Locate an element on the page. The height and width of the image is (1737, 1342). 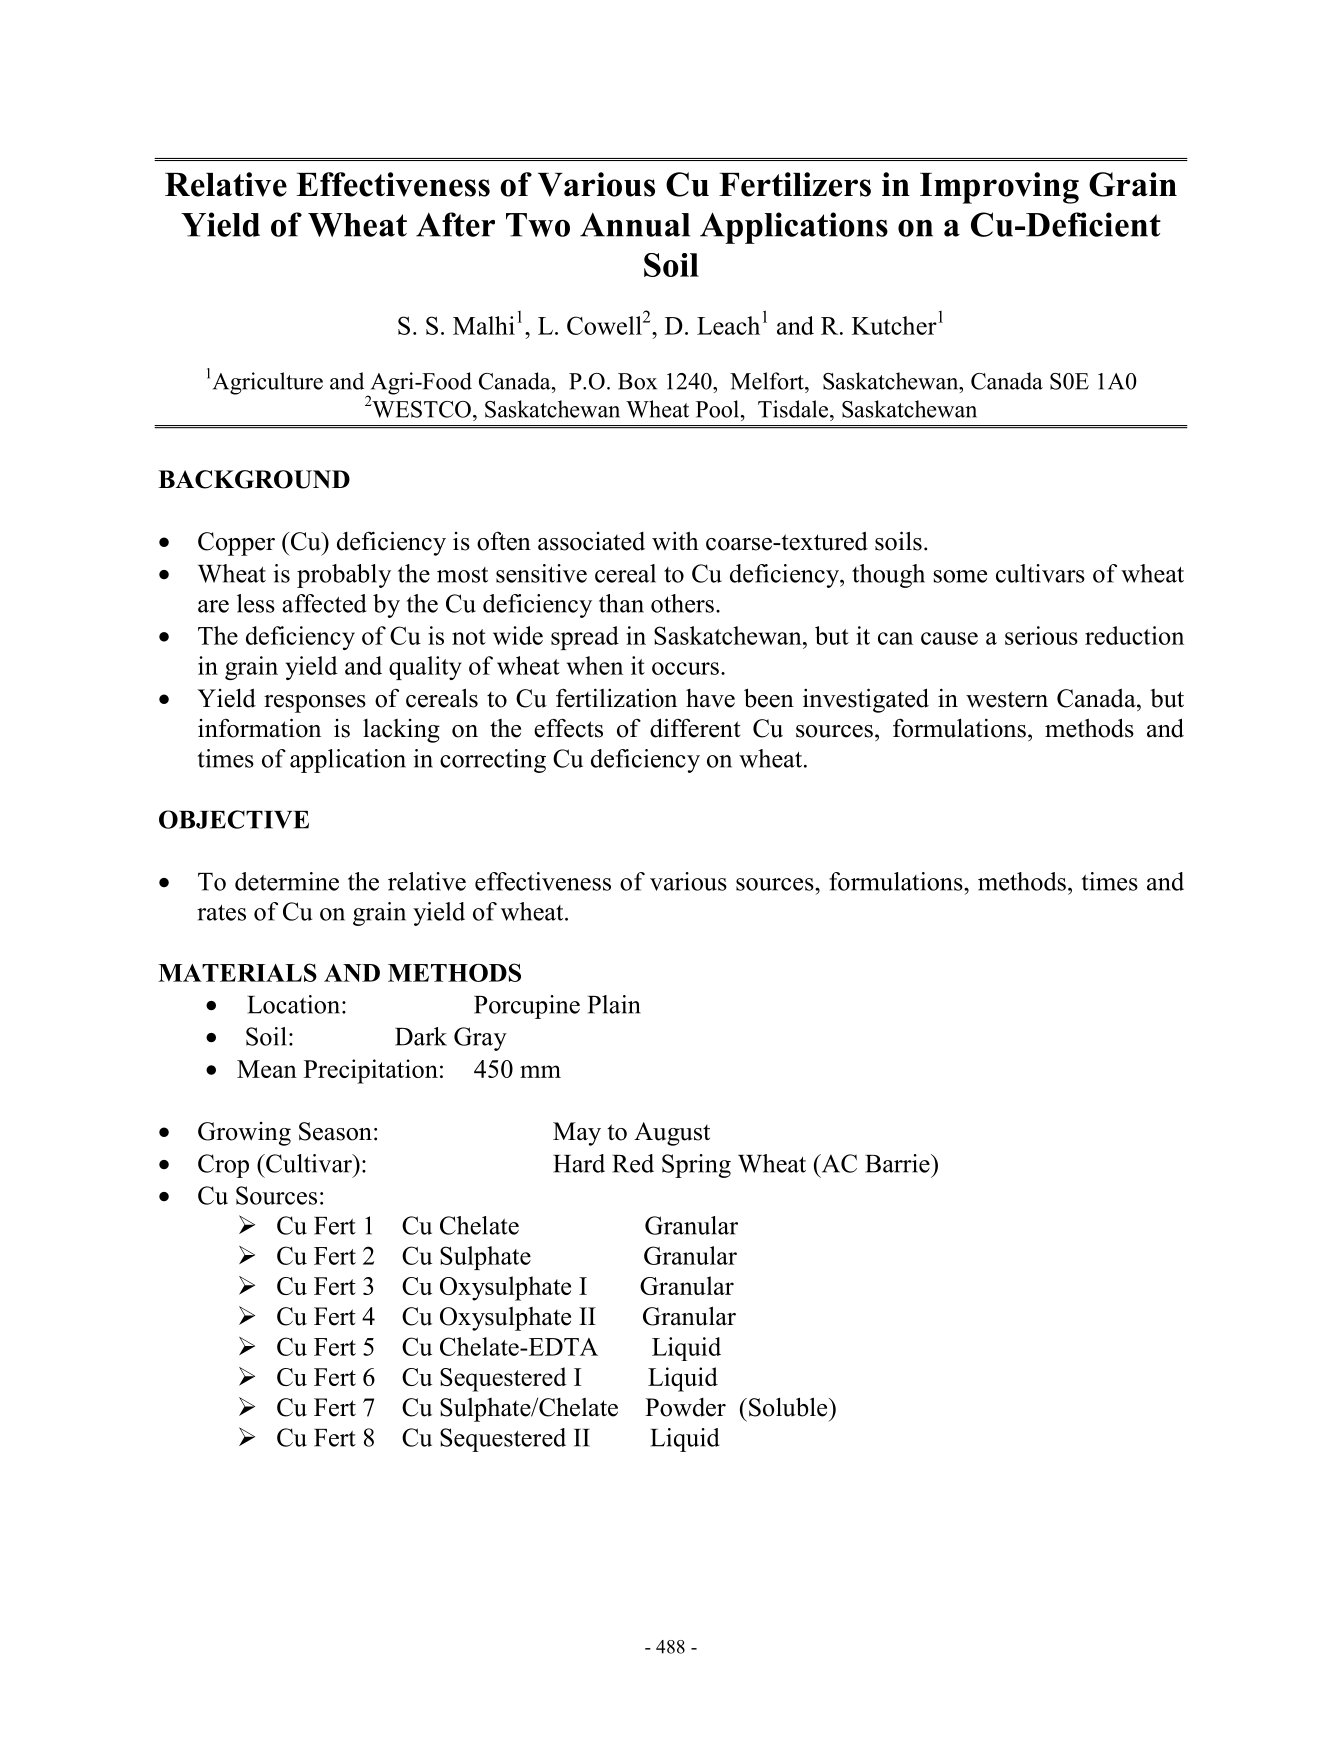
OBJECTIVE is located at coordinates (234, 819).
